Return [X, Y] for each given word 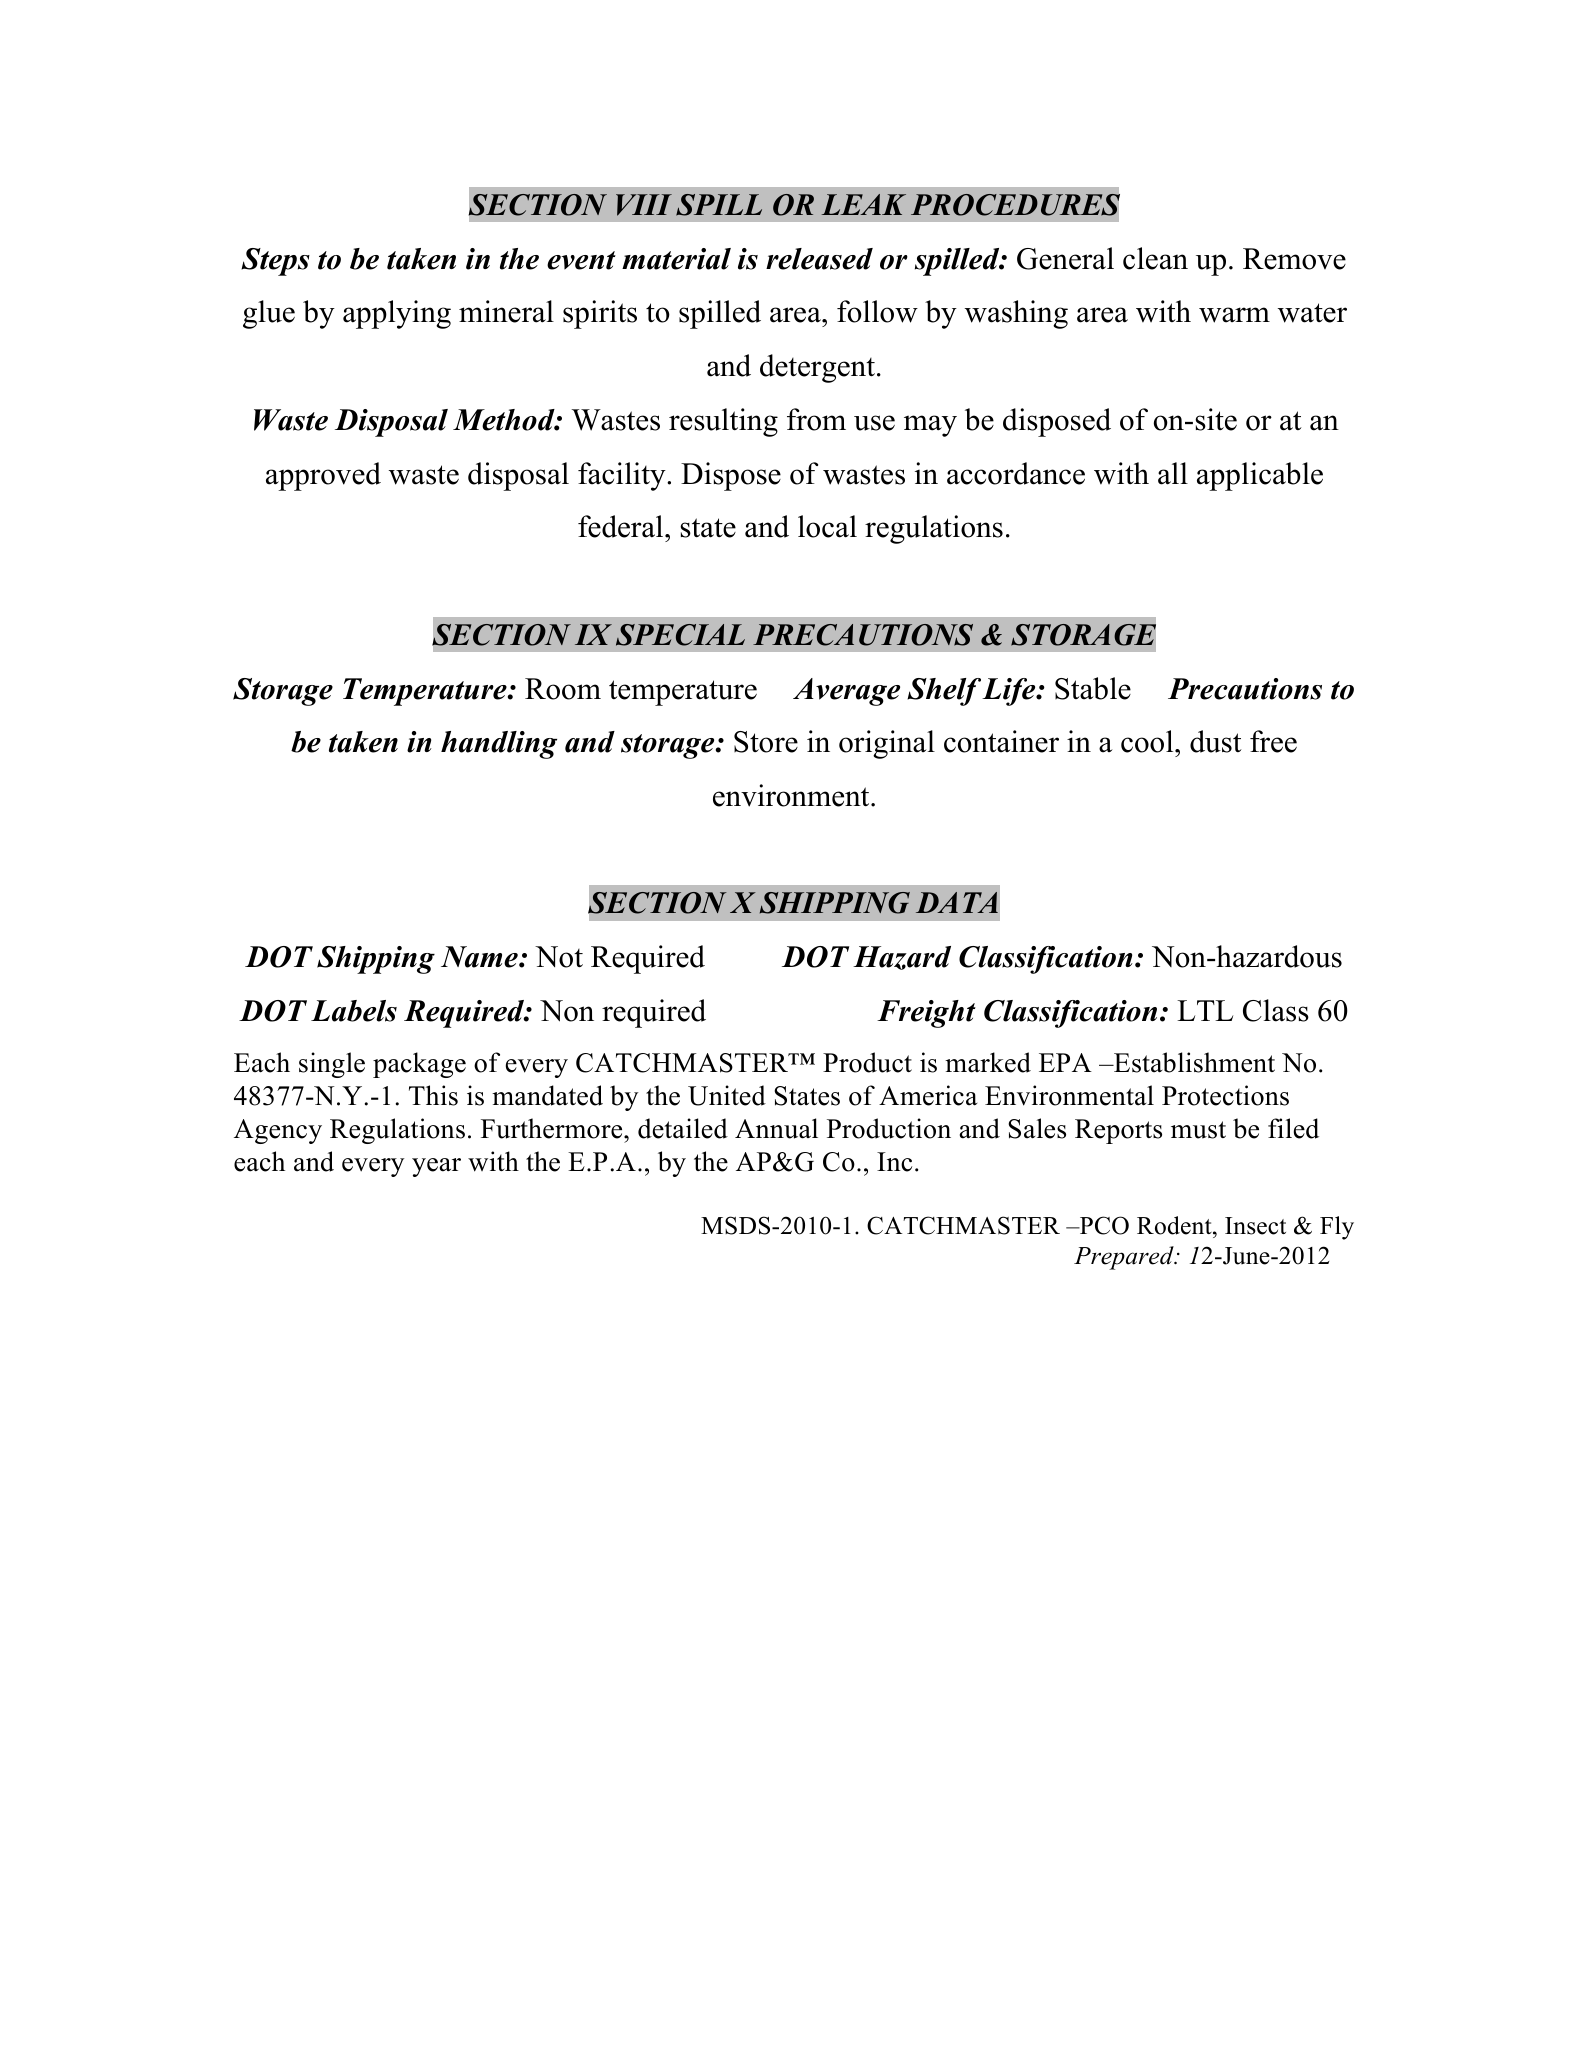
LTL [1205, 1010]
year [436, 1167]
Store [766, 742]
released [819, 259]
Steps [275, 262]
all [1173, 473]
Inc [894, 1162]
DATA [957, 902]
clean [1155, 258]
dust [1216, 741]
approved [323, 476]
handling [499, 745]
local [827, 526]
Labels [354, 1011]
